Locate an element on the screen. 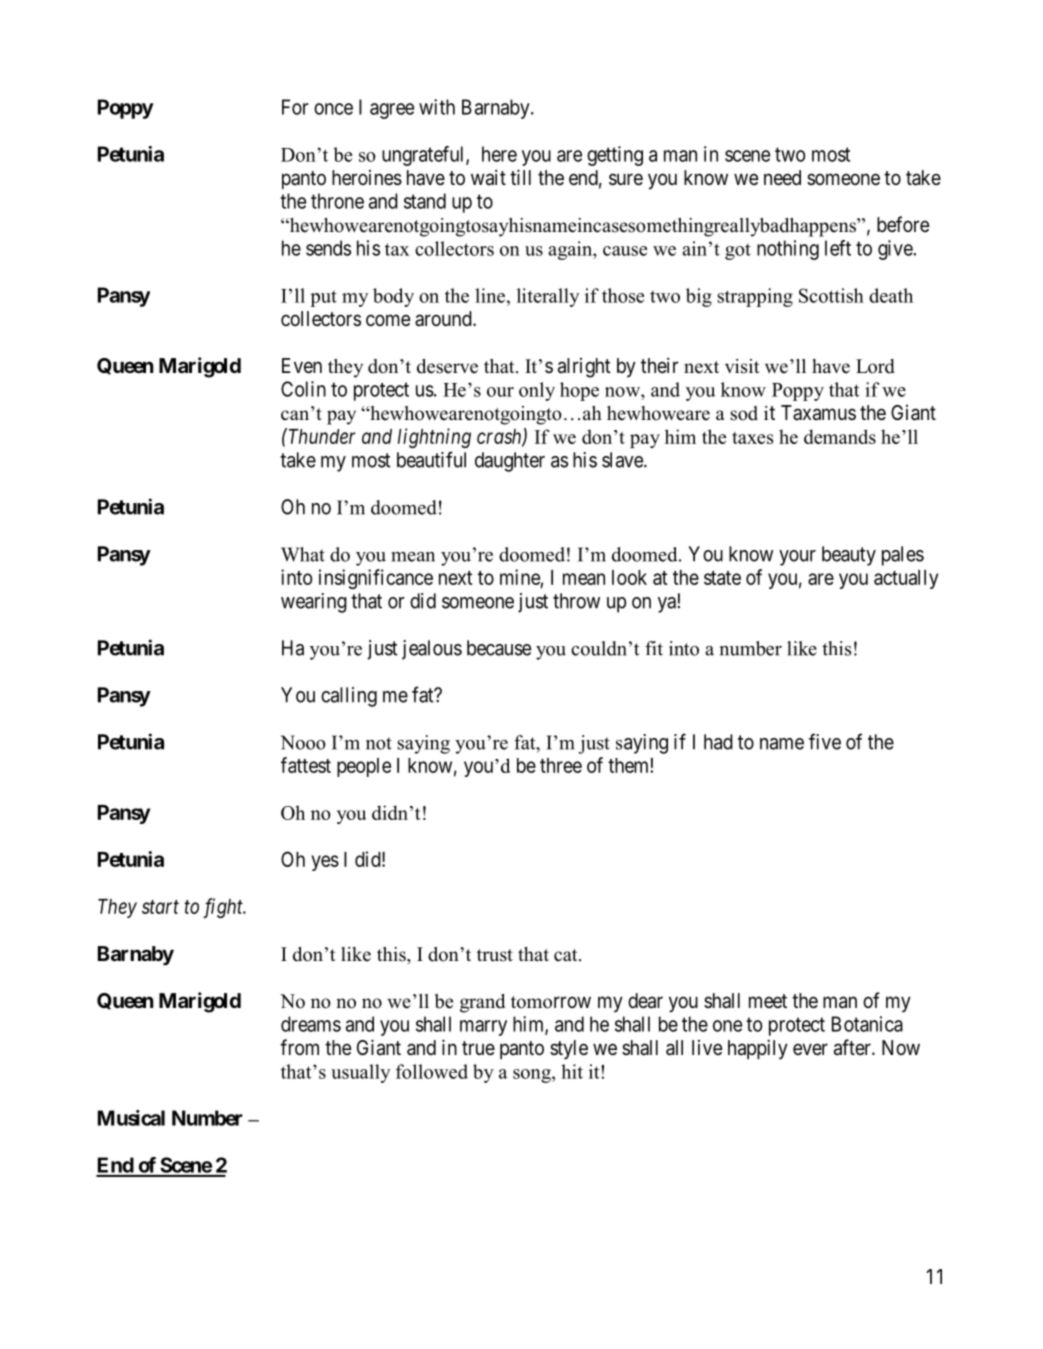 This screenshot has width=1043, height=1349. ever is located at coordinates (810, 1049).
